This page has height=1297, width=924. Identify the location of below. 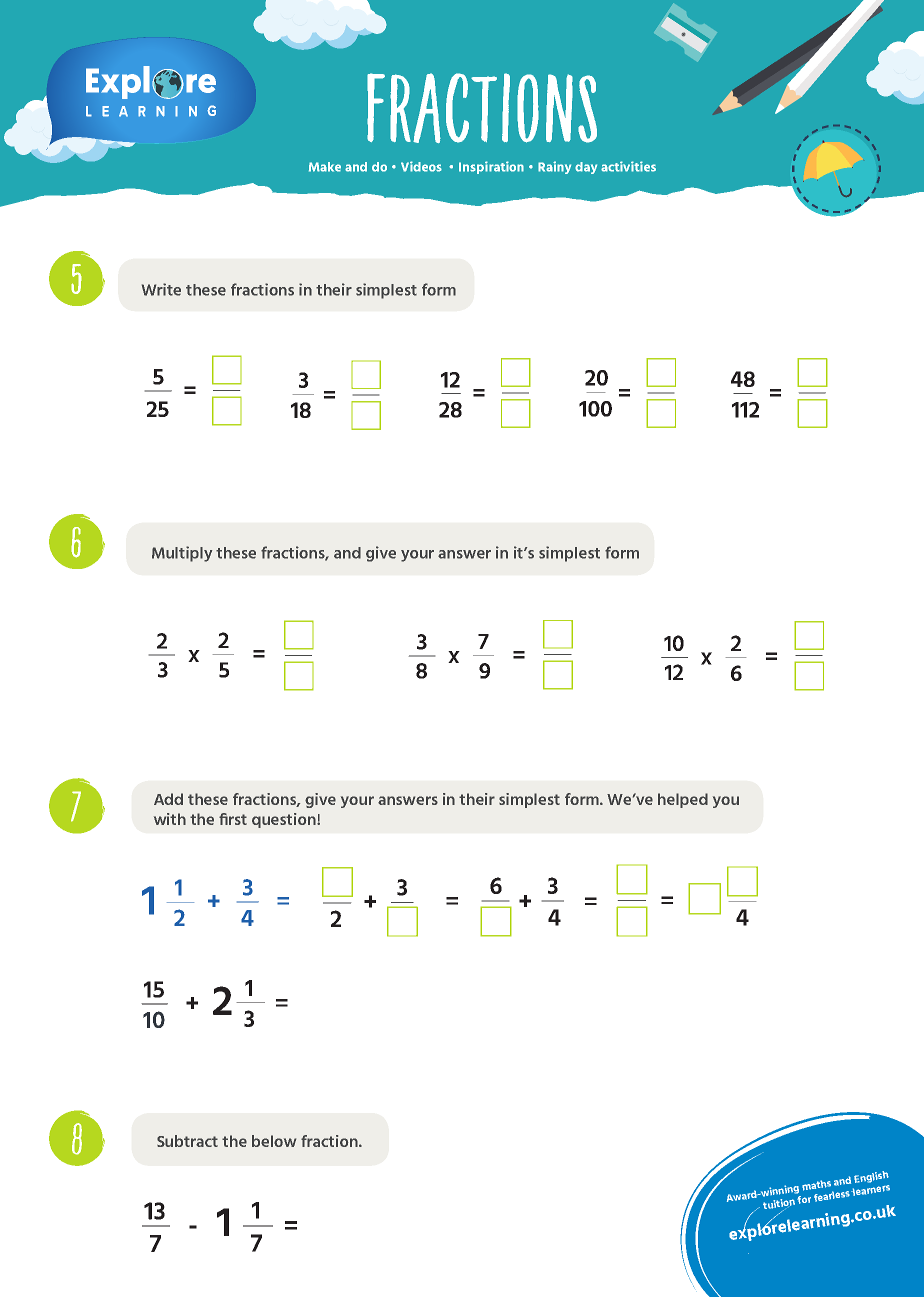
(274, 1141).
